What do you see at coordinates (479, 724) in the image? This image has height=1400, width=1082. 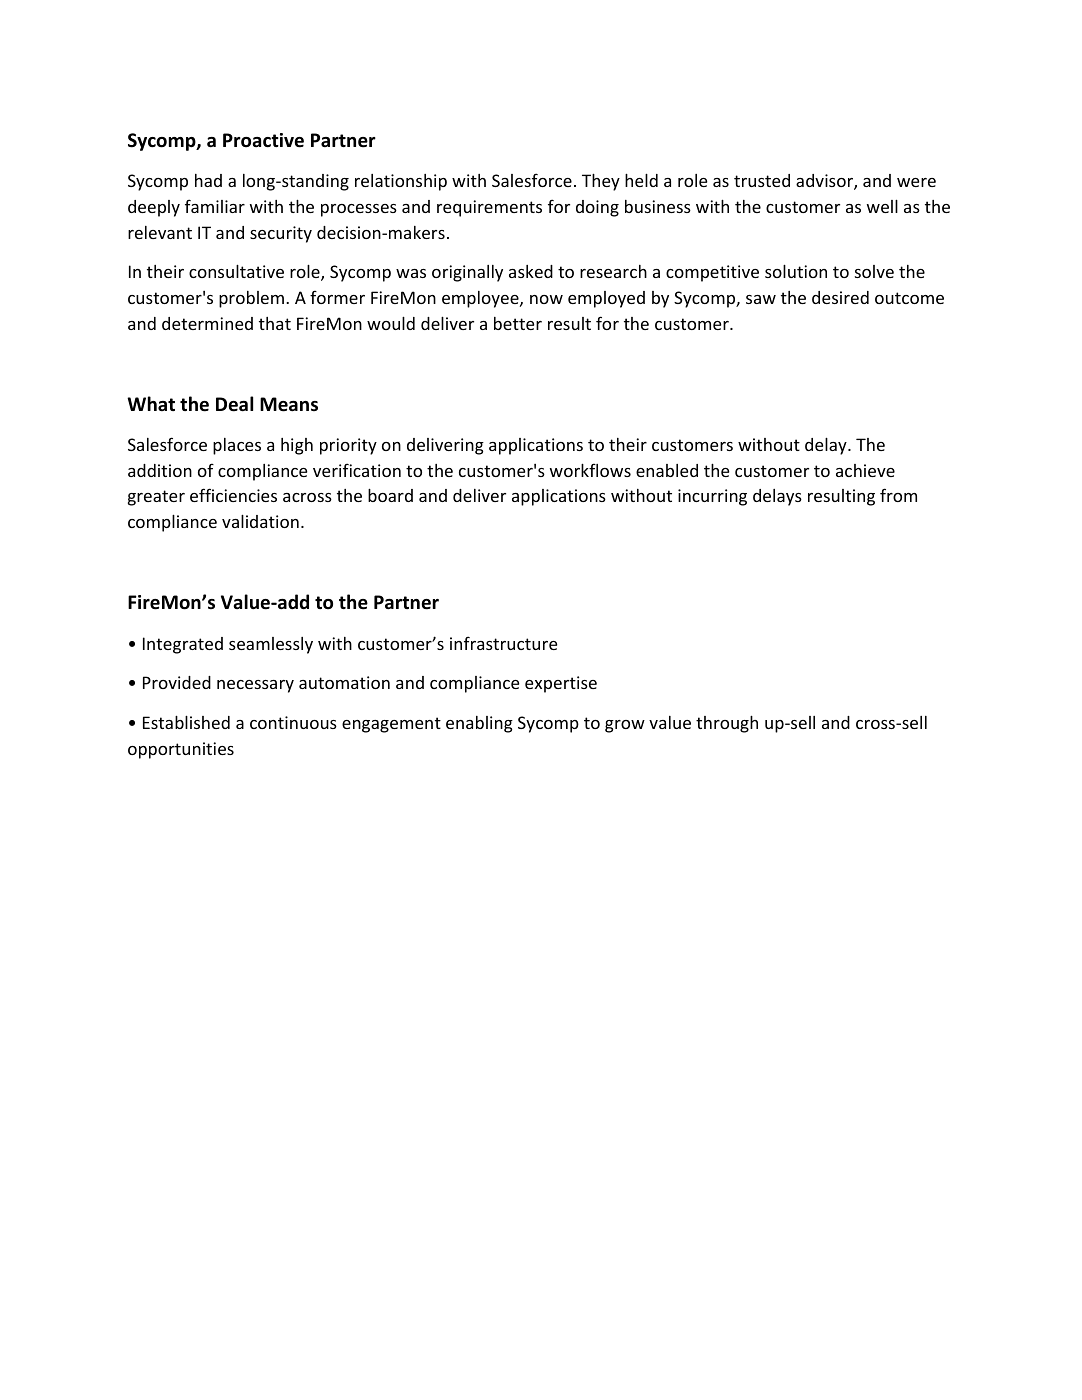 I see `enabling` at bounding box center [479, 724].
